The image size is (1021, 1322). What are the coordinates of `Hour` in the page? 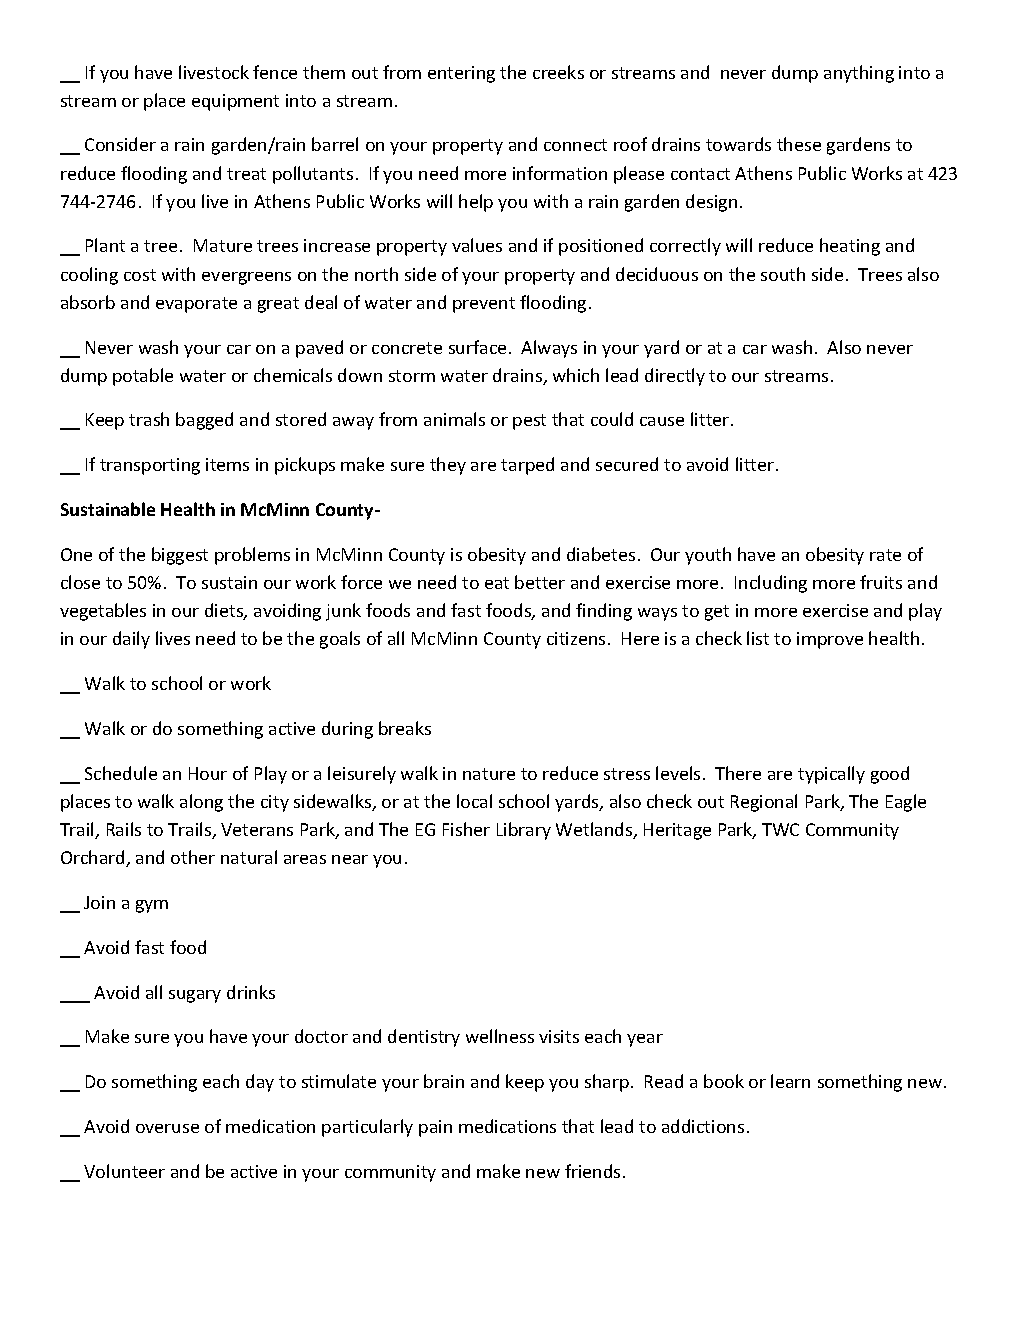 It's located at (208, 773).
